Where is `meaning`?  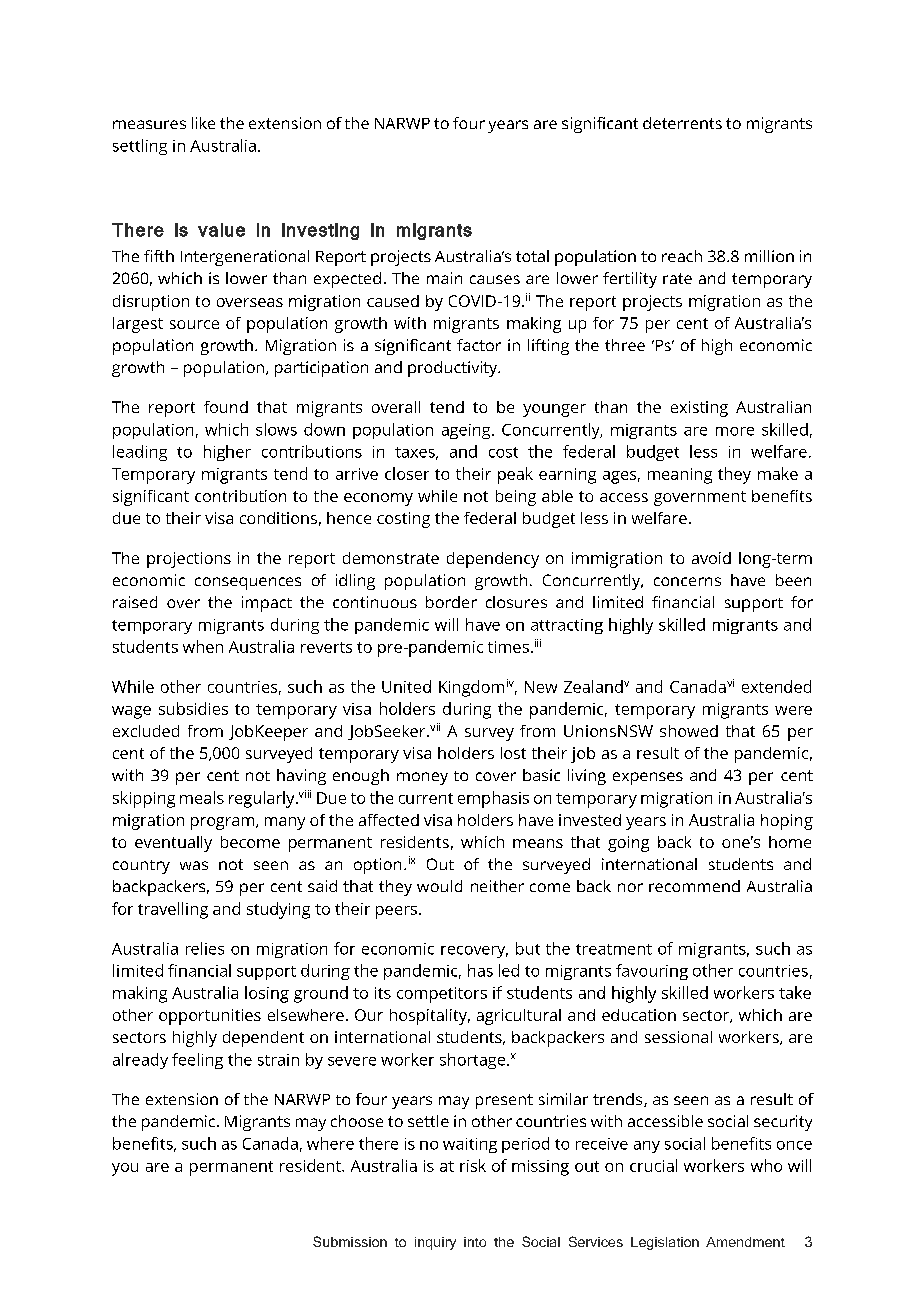
meaning is located at coordinates (680, 476).
